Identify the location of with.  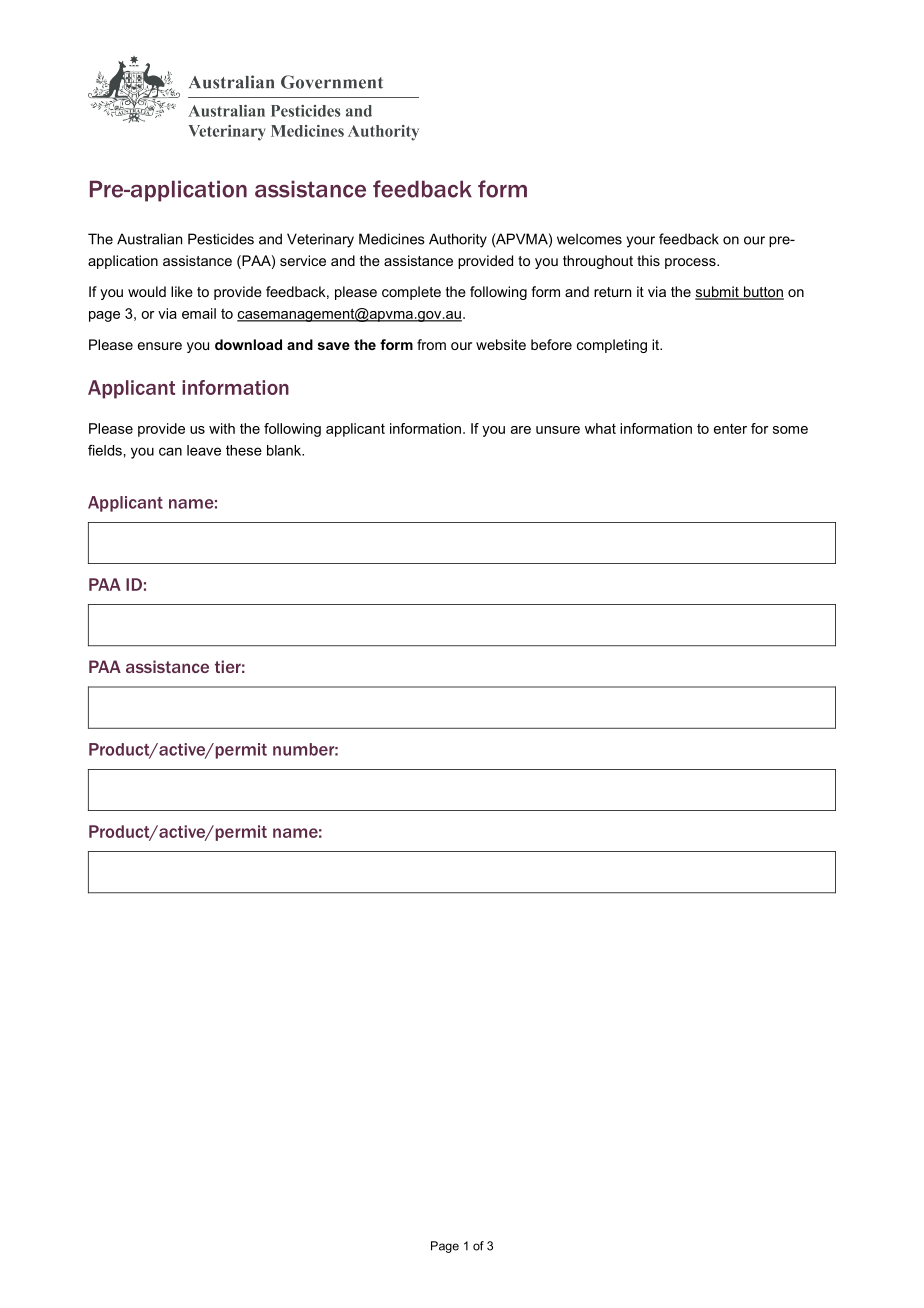
(222, 428).
